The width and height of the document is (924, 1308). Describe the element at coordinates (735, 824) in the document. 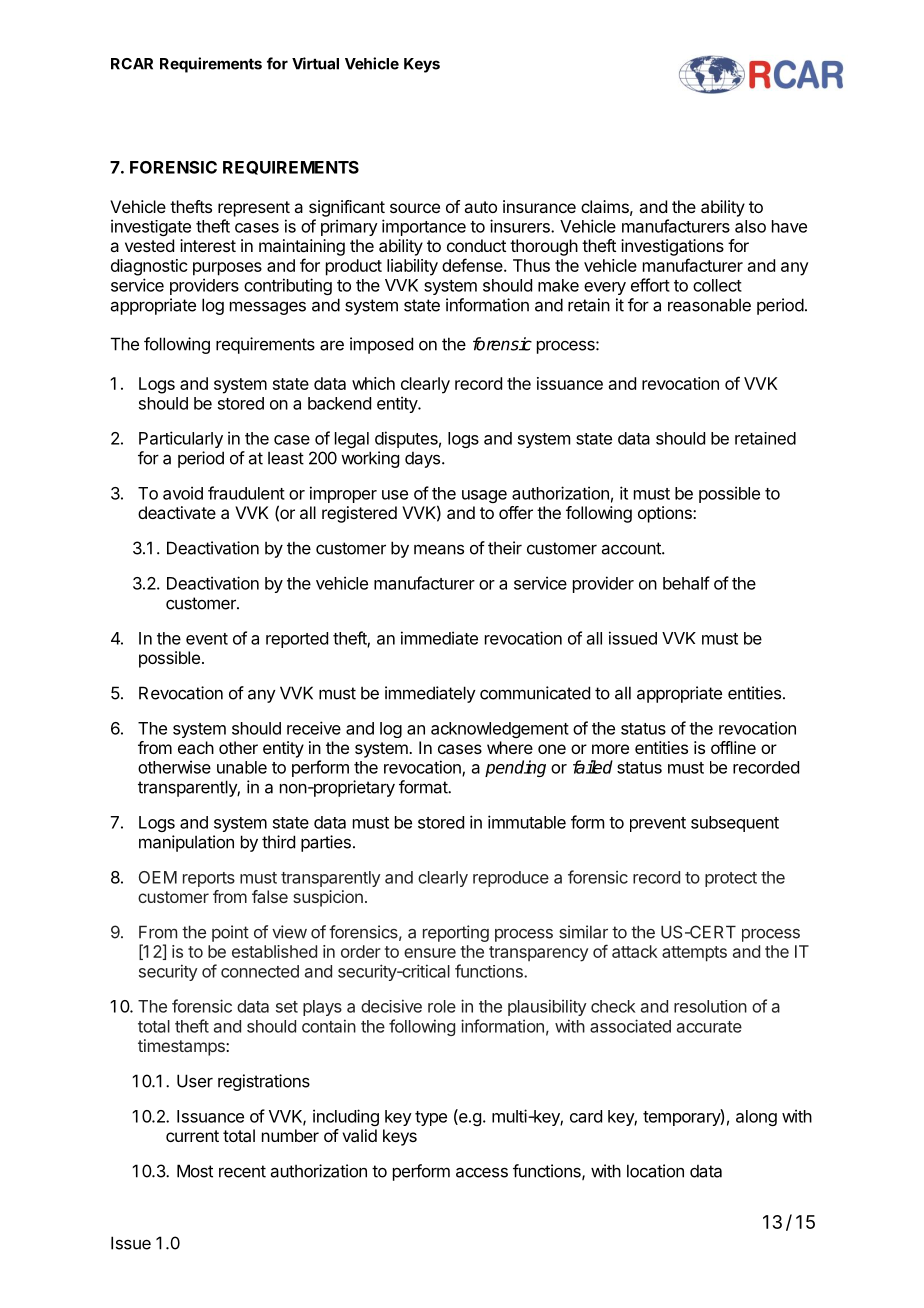

I see `subsequent` at that location.
